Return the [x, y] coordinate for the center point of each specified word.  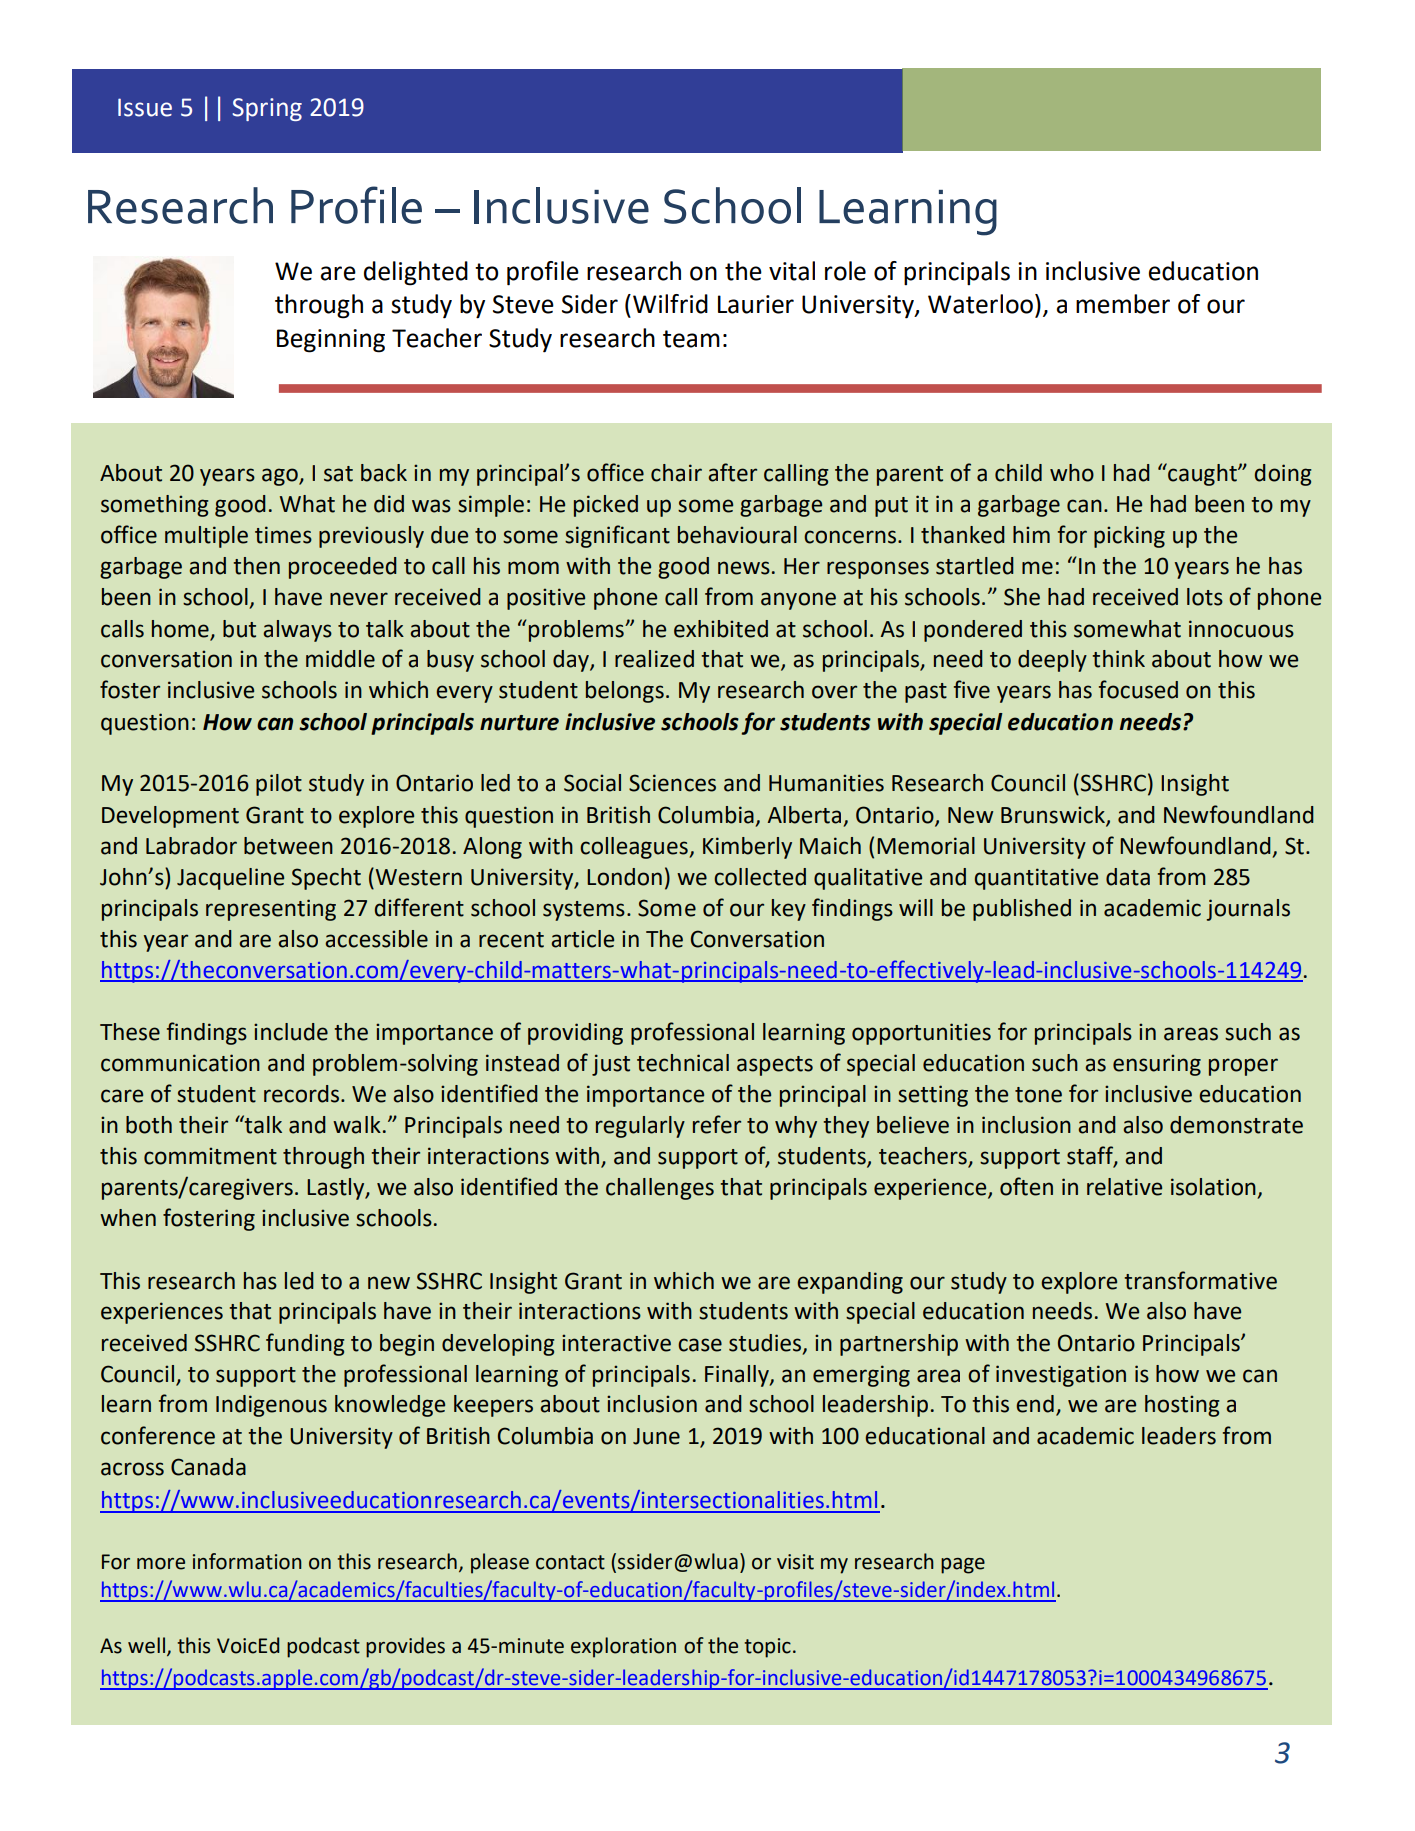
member [1123, 304]
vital [792, 271]
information [247, 1561]
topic [767, 1648]
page [963, 1566]
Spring [267, 109]
